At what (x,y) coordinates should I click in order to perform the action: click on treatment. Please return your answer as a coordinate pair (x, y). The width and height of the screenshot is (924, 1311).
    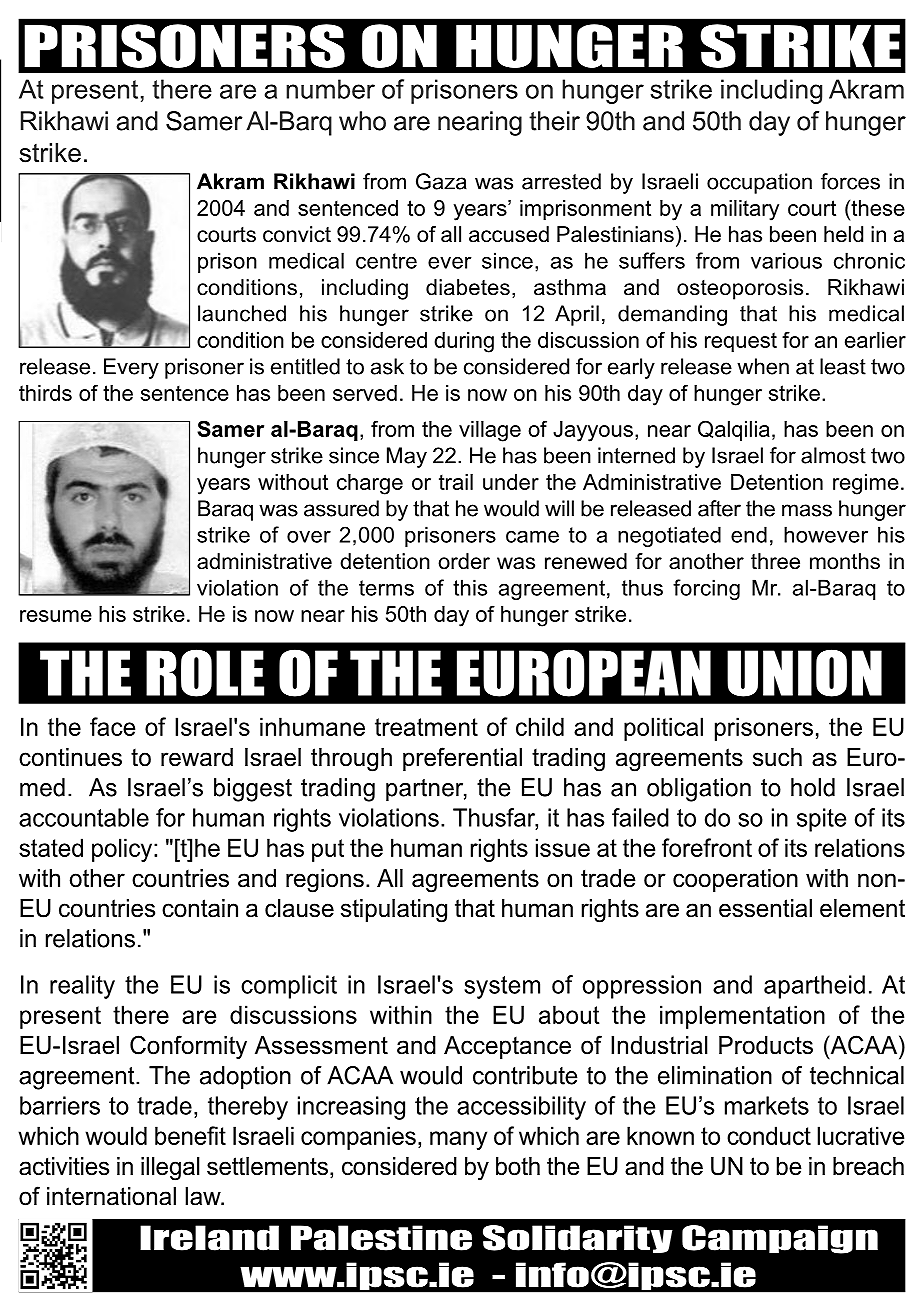
    Looking at the image, I should click on (426, 727).
